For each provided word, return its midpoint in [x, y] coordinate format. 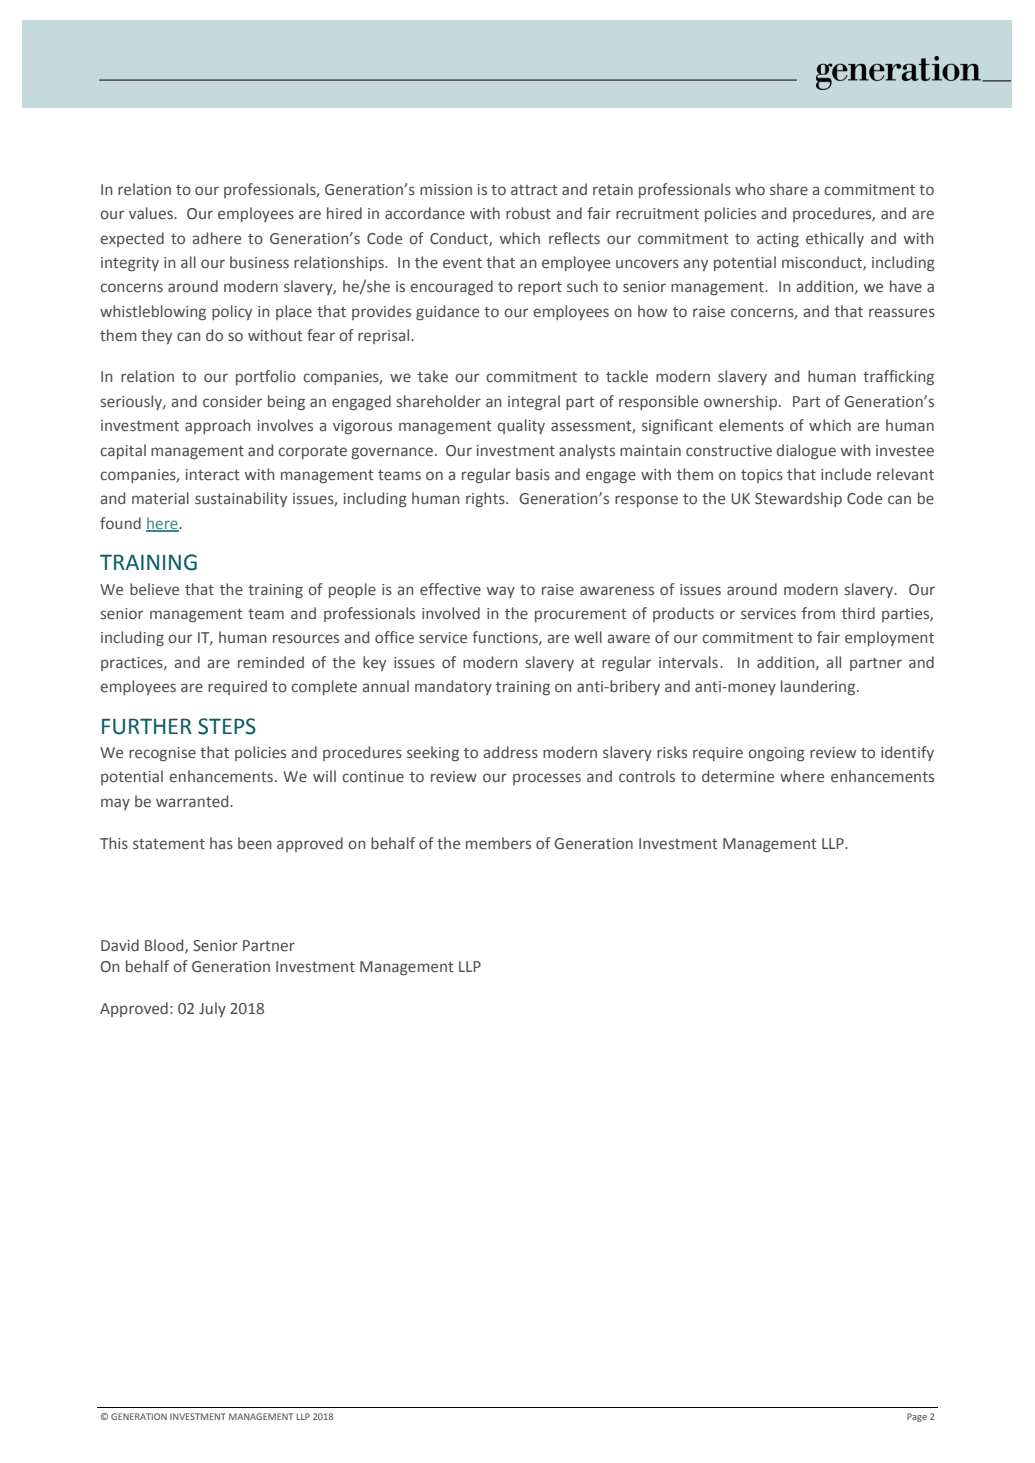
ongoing [776, 754]
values [152, 213]
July [212, 1009]
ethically [835, 239]
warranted [193, 801]
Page [917, 1417]
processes [547, 779]
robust [528, 213]
